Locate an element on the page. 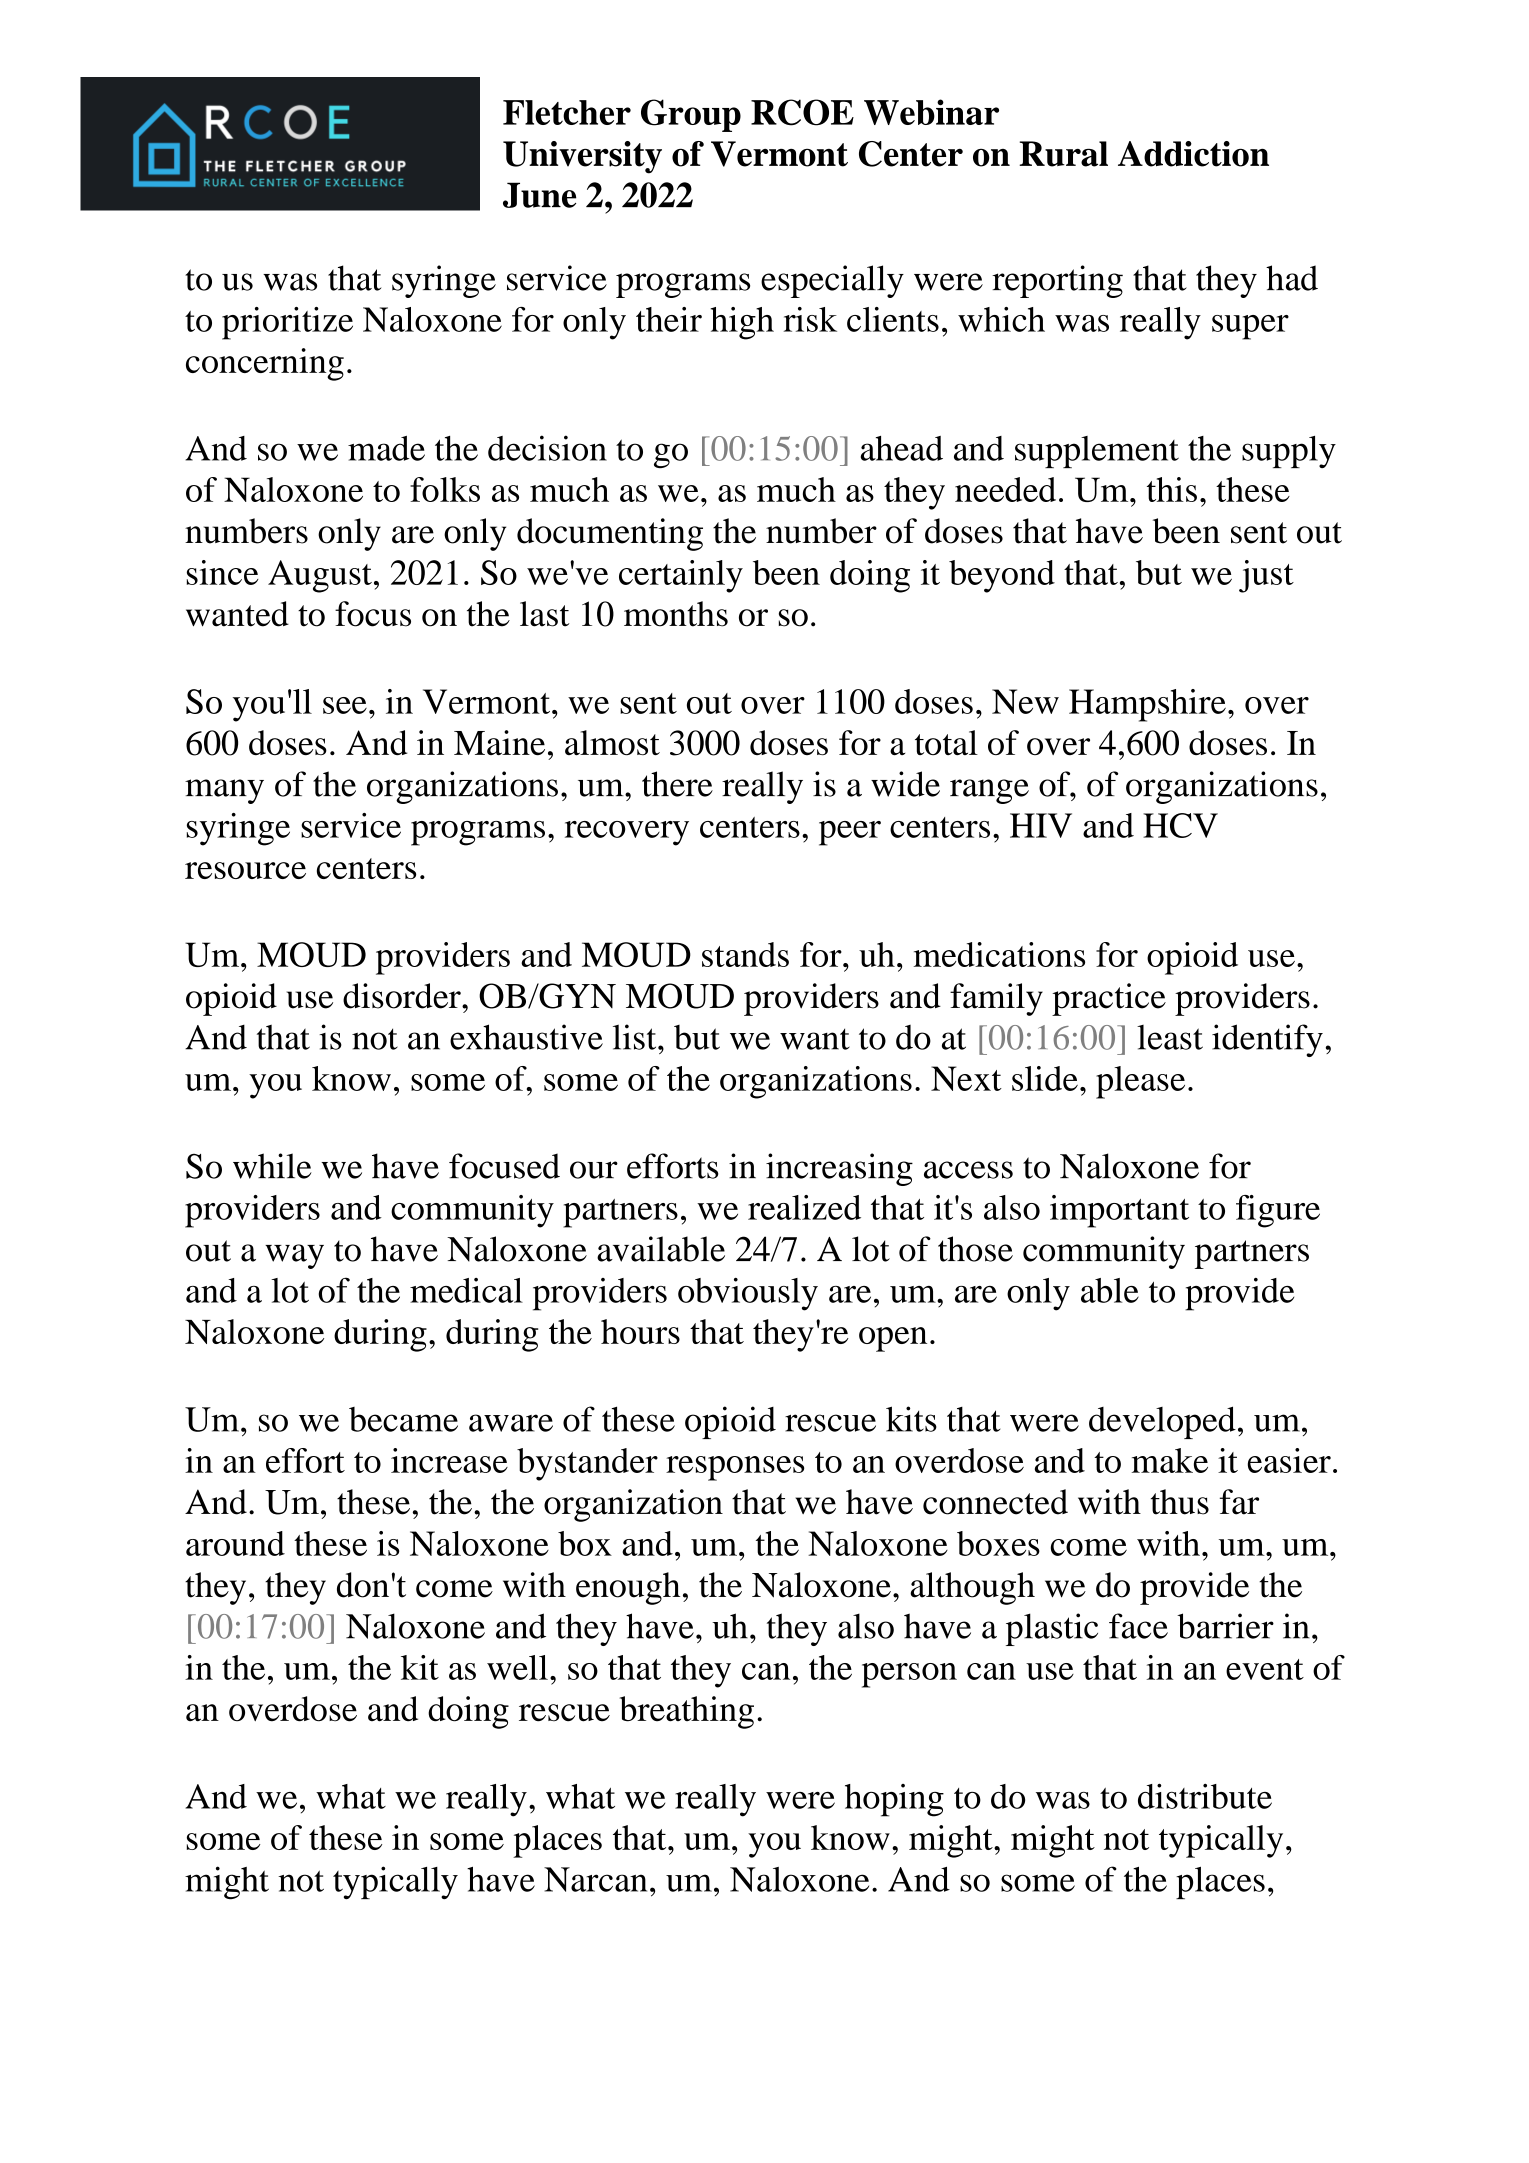 The height and width of the page is (2163, 1529). Addiction is located at coordinates (1193, 154).
